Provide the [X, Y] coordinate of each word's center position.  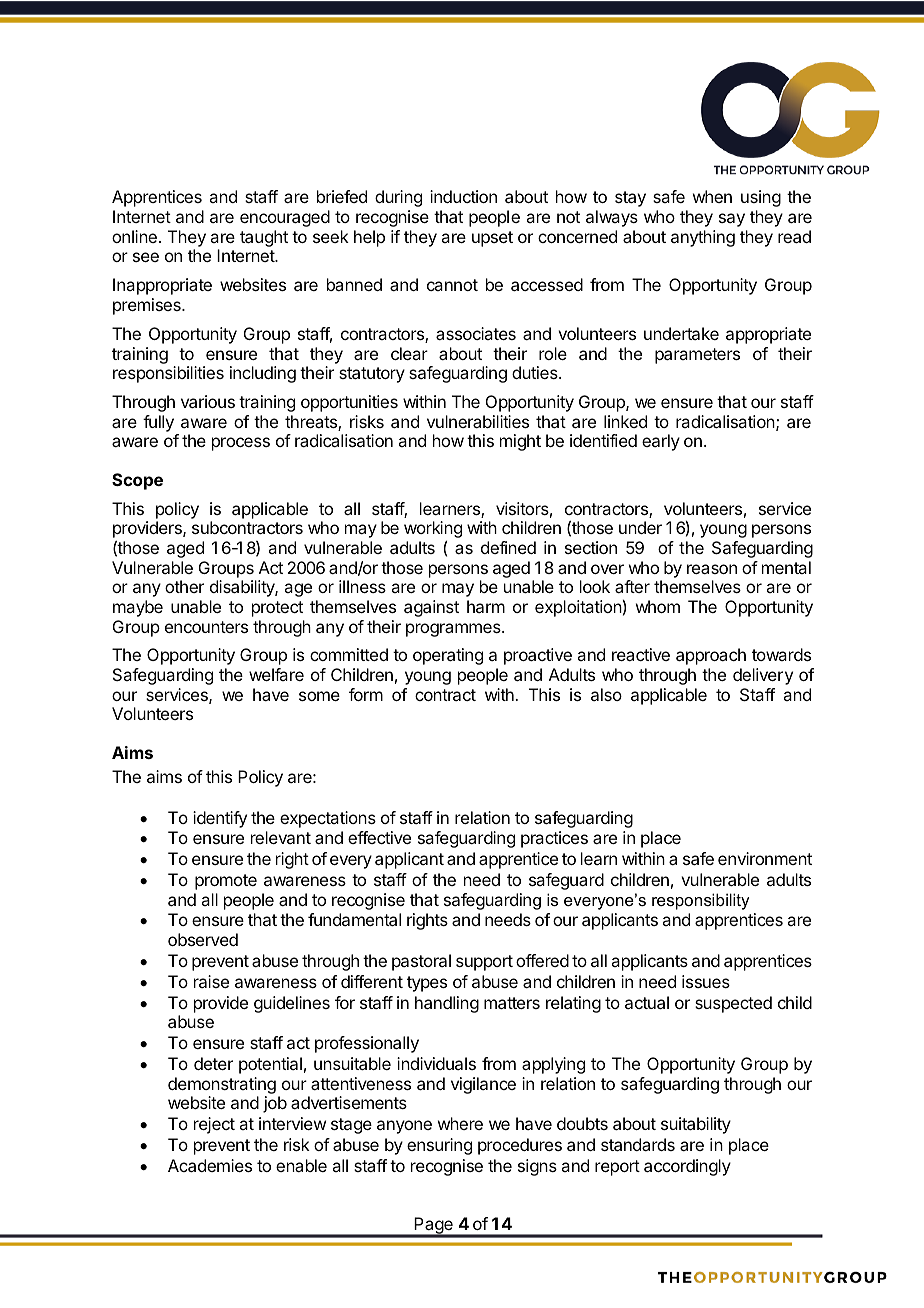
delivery [763, 676]
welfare [276, 674]
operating [448, 656]
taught [264, 238]
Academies [210, 1165]
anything [703, 238]
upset [492, 239]
